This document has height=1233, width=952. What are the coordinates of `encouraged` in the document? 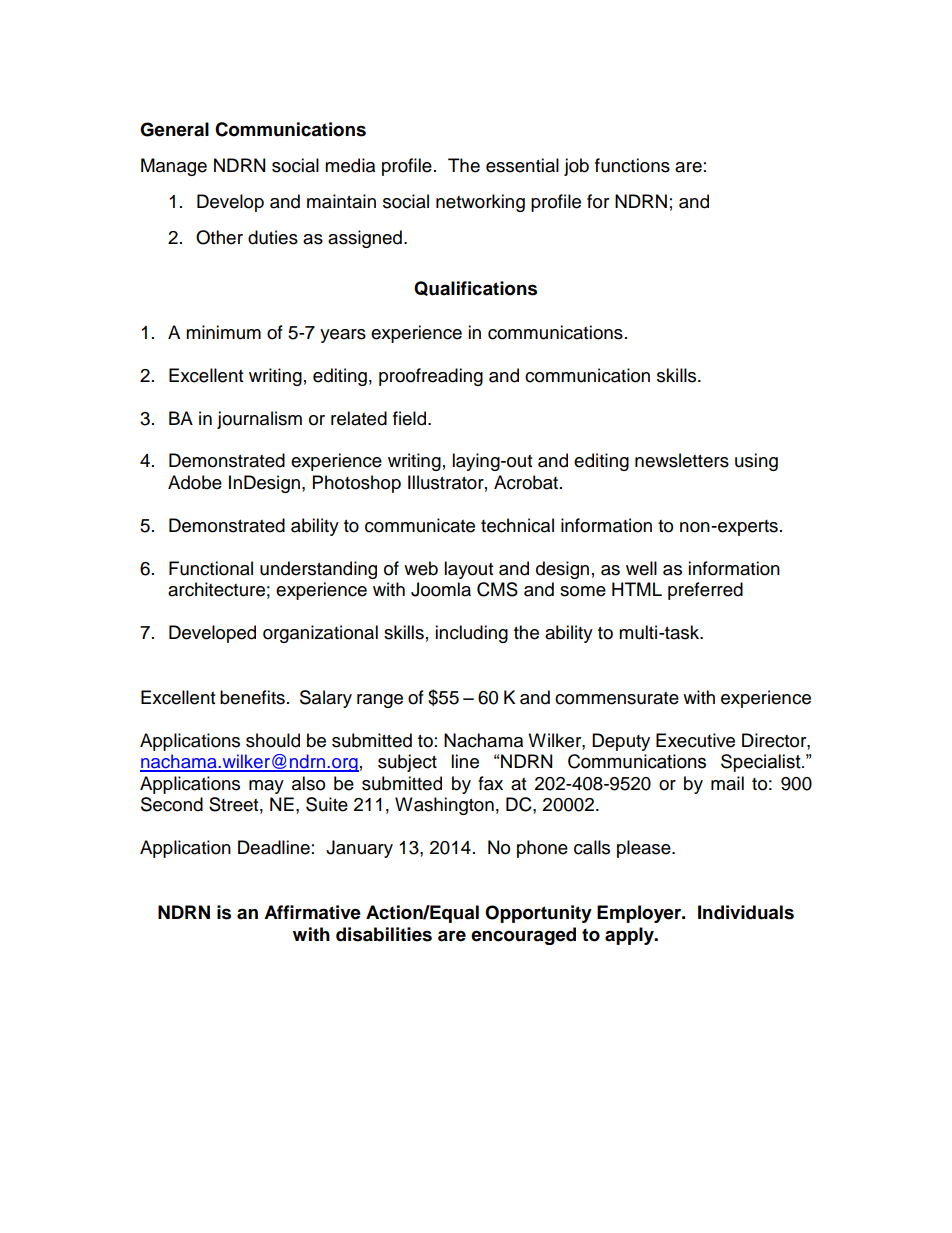 It's located at (523, 936).
